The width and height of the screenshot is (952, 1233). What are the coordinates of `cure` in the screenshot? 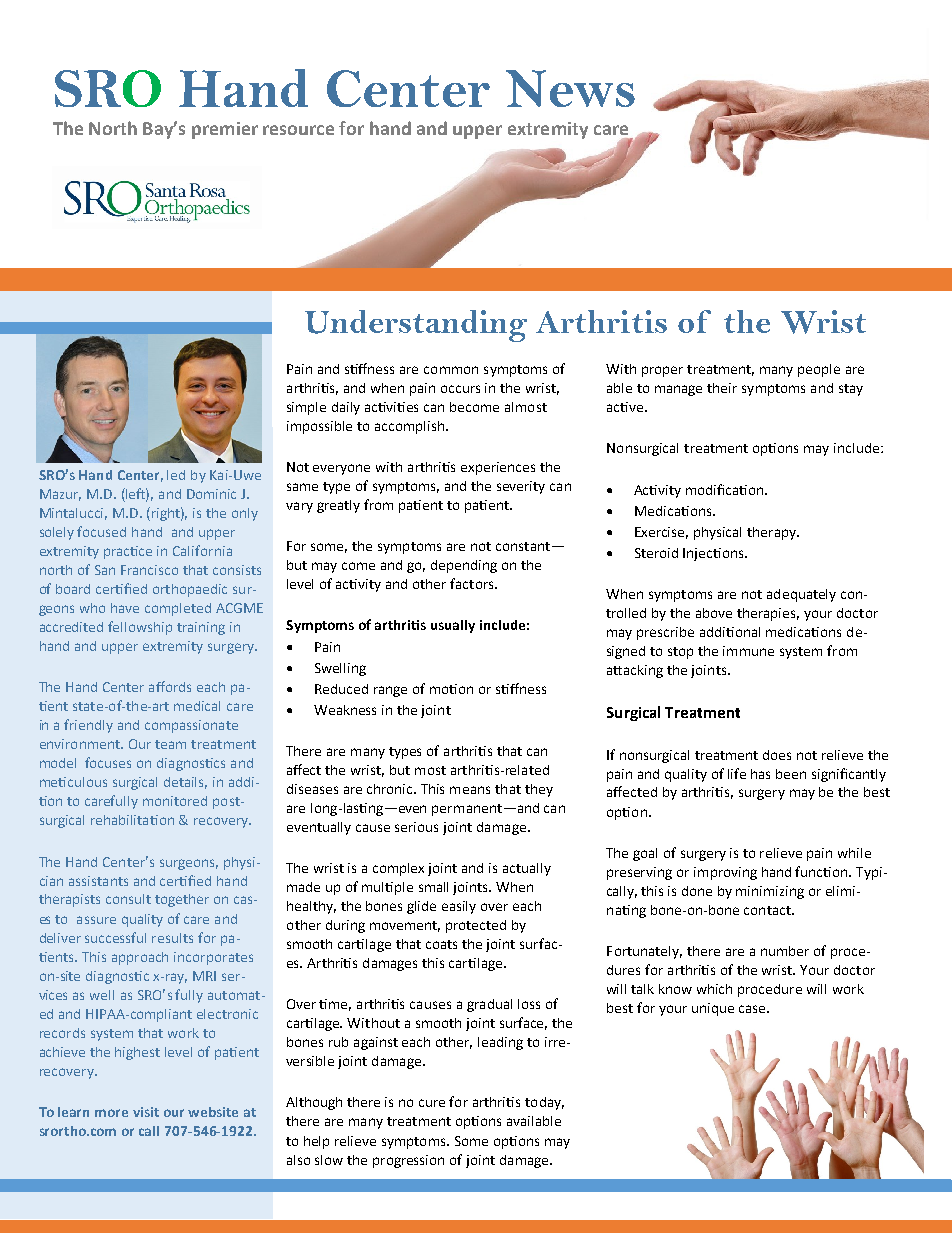 It's located at (432, 1103).
